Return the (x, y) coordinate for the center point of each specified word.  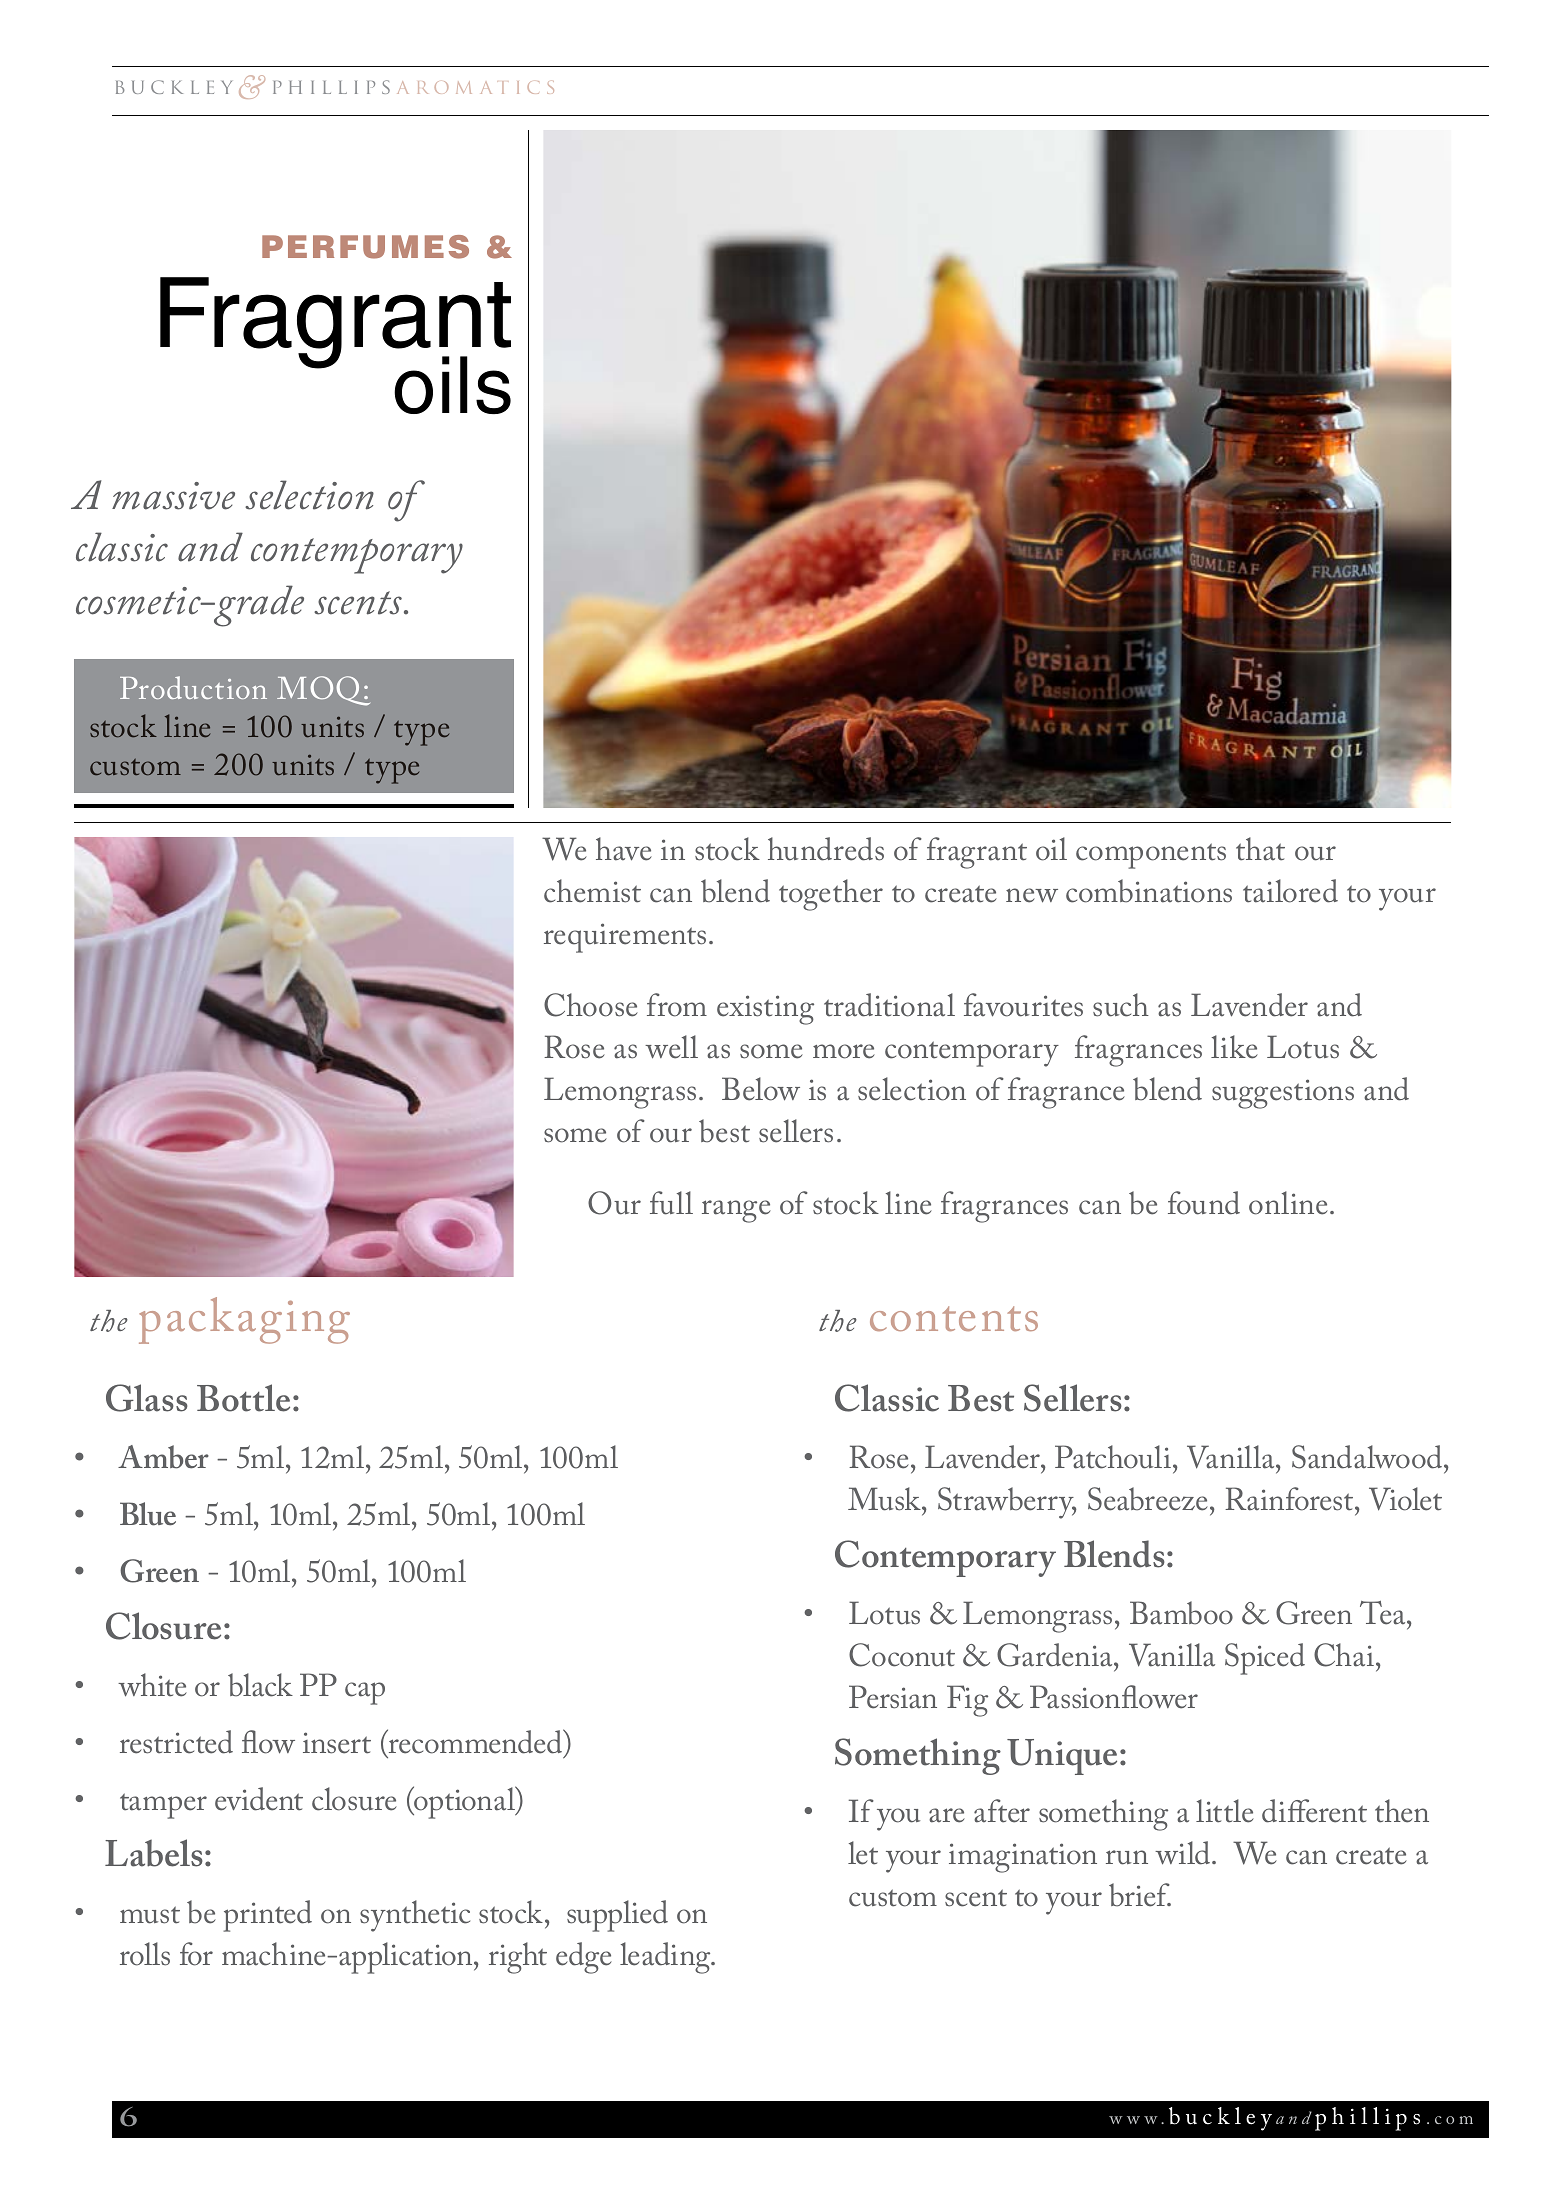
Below (761, 1089)
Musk (886, 1499)
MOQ (323, 691)
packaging (244, 1320)
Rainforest (1290, 1499)
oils (452, 385)
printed (267, 1916)
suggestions (1283, 1094)
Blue (148, 1514)
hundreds (826, 849)
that (1260, 849)
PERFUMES (365, 247)
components (1151, 856)
